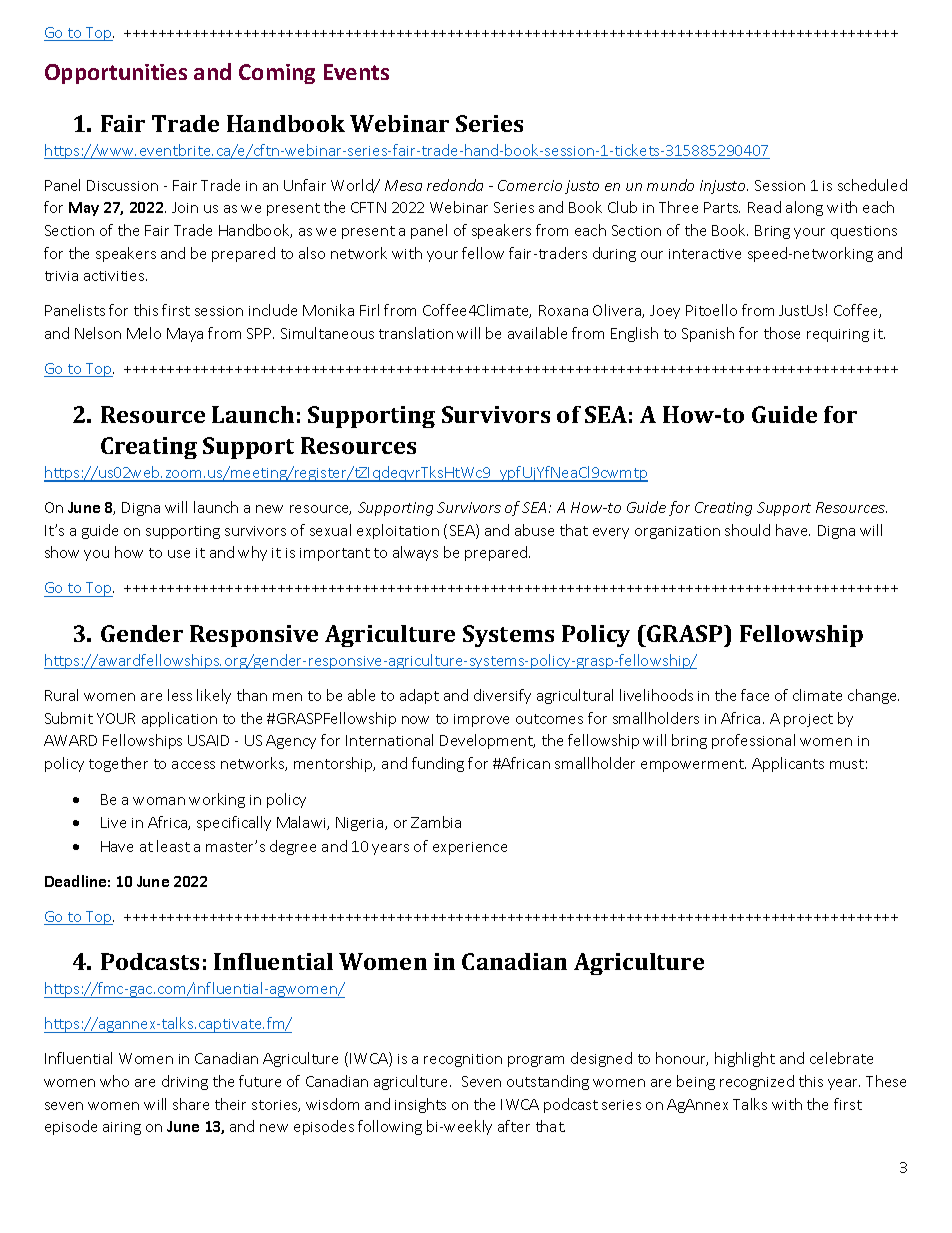  I want to click on those, so click(782, 333).
